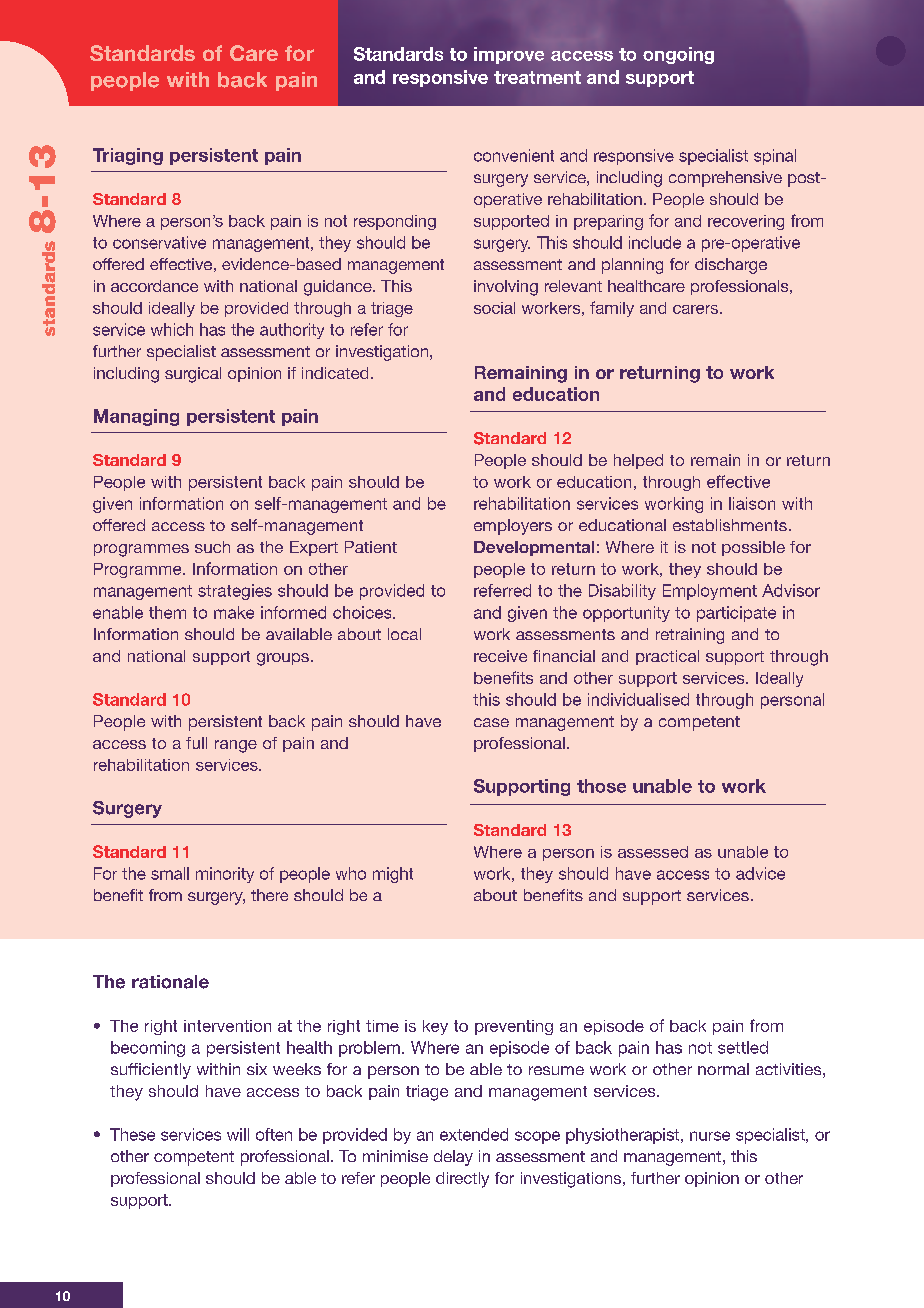  Describe the element at coordinates (491, 722) in the screenshot. I see `case` at that location.
